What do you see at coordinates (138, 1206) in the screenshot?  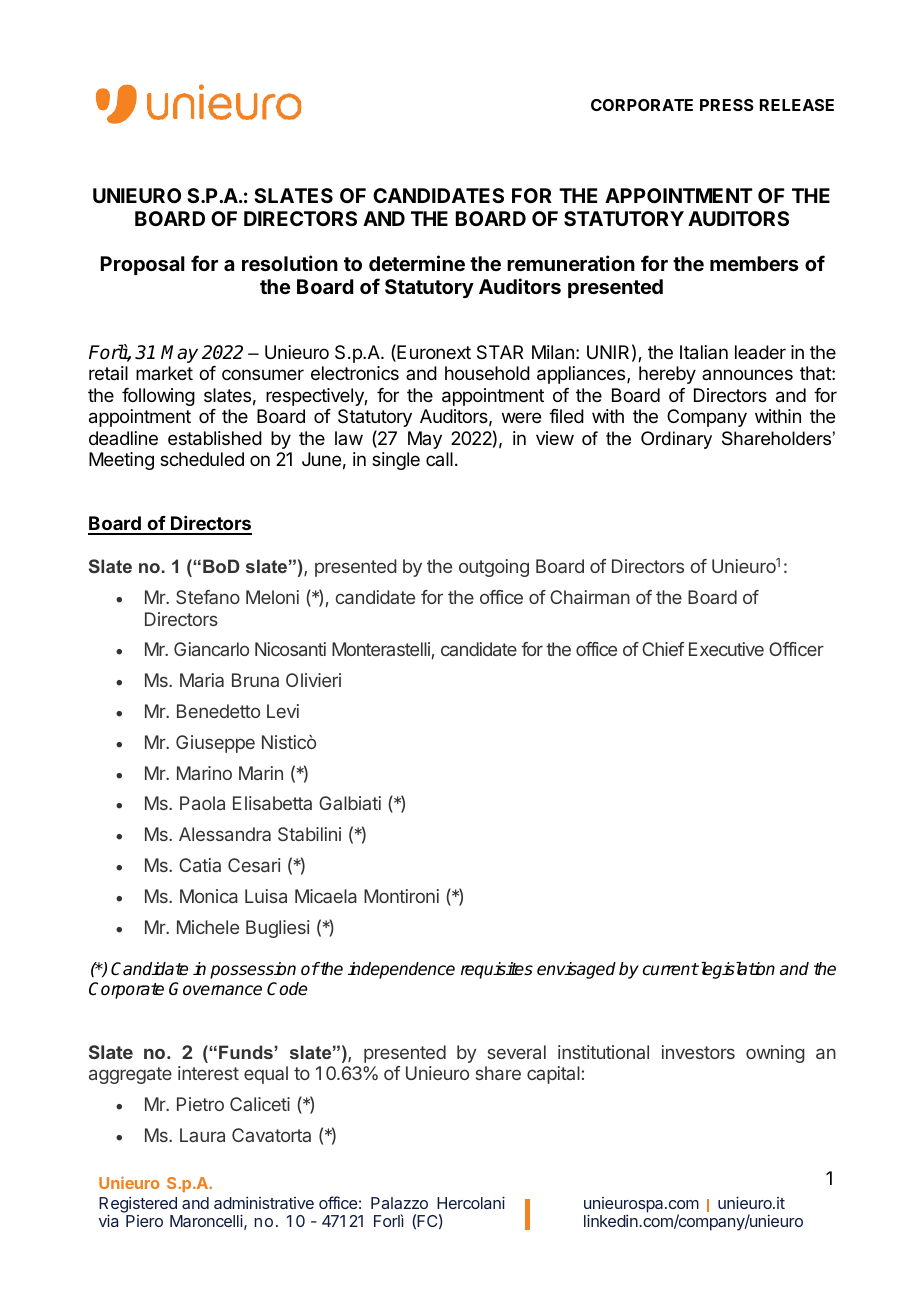 I see `Registered` at bounding box center [138, 1206].
